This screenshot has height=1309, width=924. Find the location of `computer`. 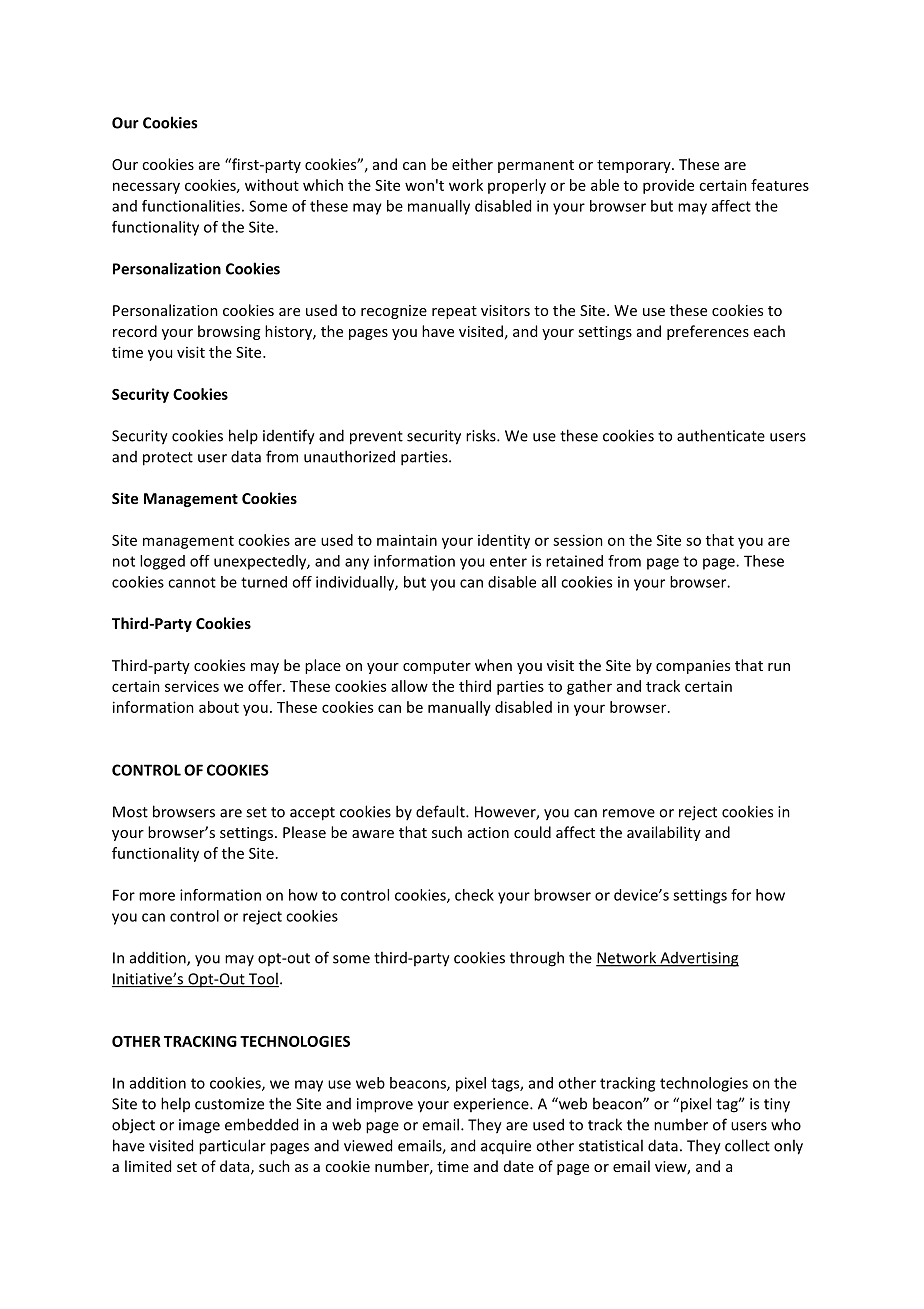

computer is located at coordinates (437, 667).
